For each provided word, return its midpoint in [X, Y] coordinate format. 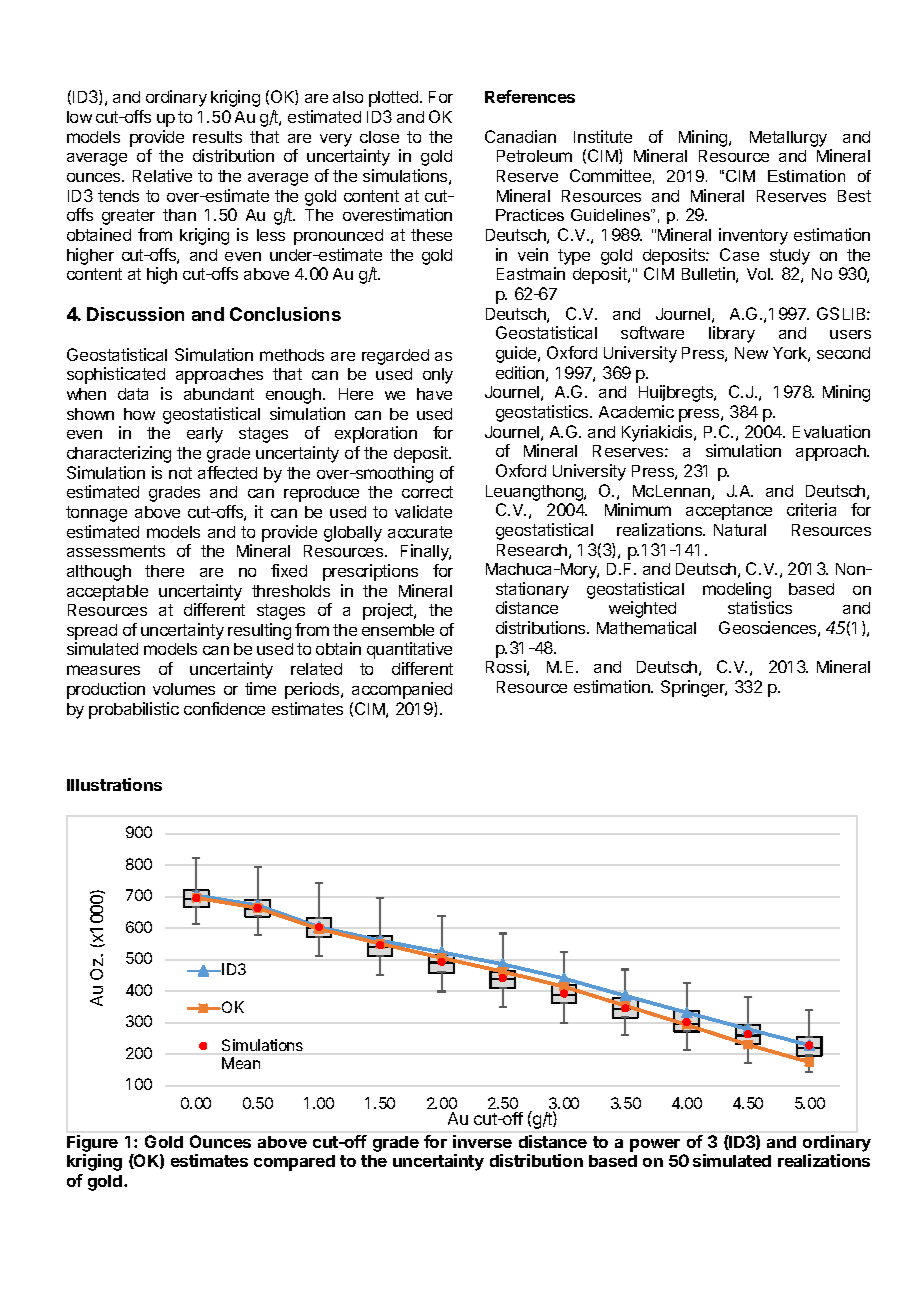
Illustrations [114, 784]
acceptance [729, 512]
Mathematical [646, 627]
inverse [482, 1141]
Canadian [520, 136]
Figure [92, 1143]
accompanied [402, 690]
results [217, 137]
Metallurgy [788, 139]
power [655, 1145]
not [180, 473]
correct [427, 492]
